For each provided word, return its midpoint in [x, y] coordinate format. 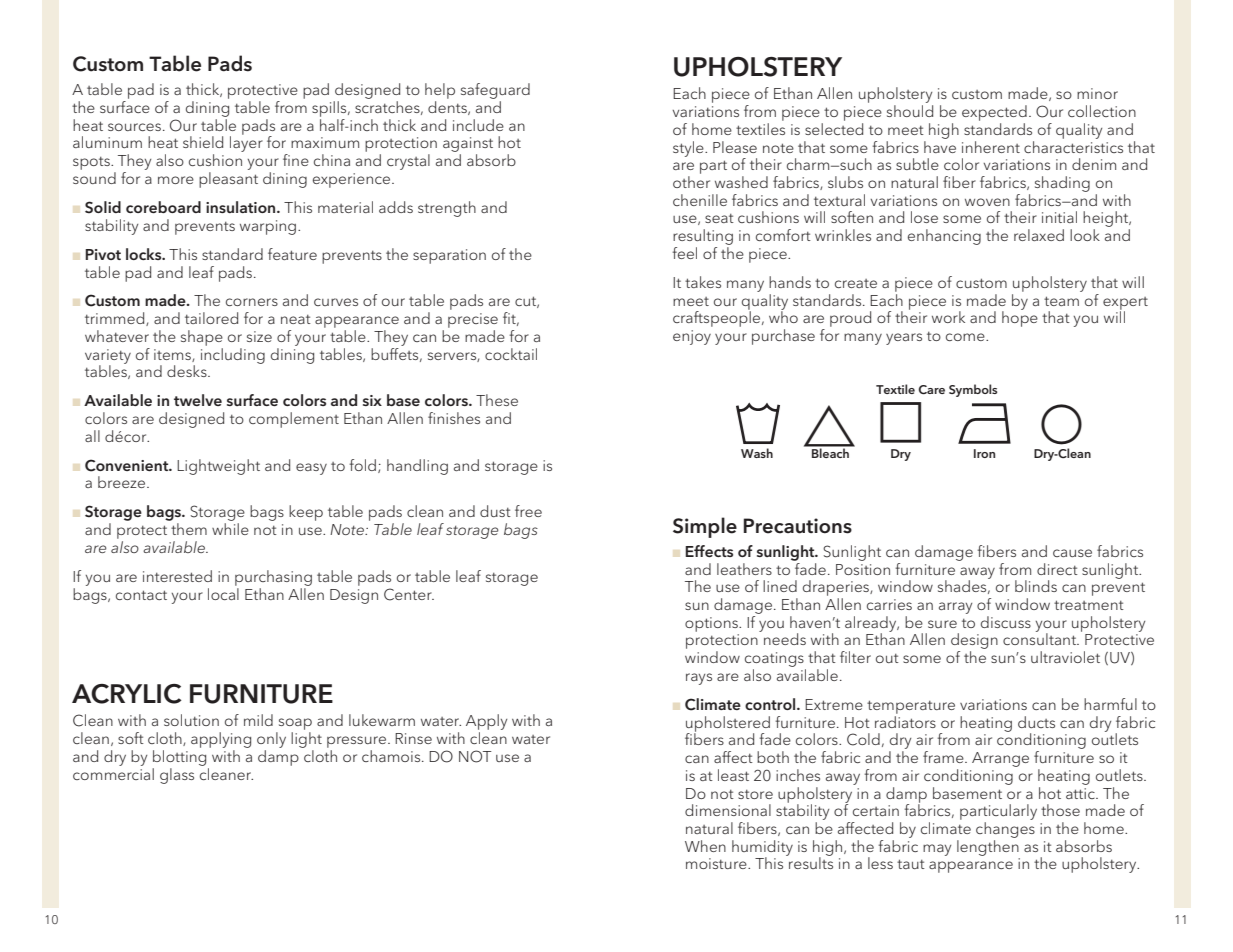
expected [994, 113]
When [705, 846]
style [689, 149]
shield [203, 142]
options [712, 624]
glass [177, 776]
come [966, 337]
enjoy [692, 337]
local [223, 594]
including [233, 354]
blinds [1036, 586]
